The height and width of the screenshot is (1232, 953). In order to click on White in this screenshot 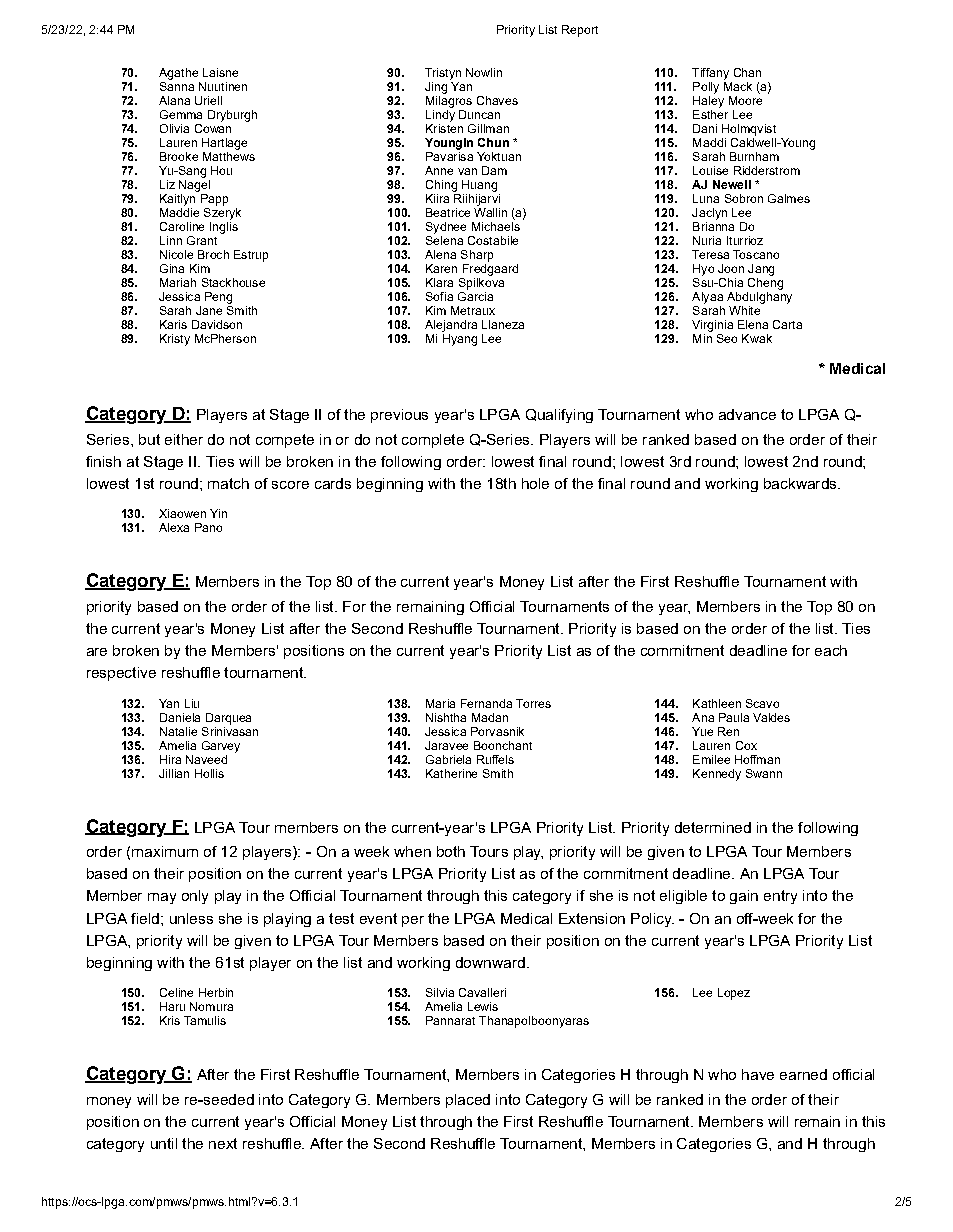, I will do `click(744, 310)`.
